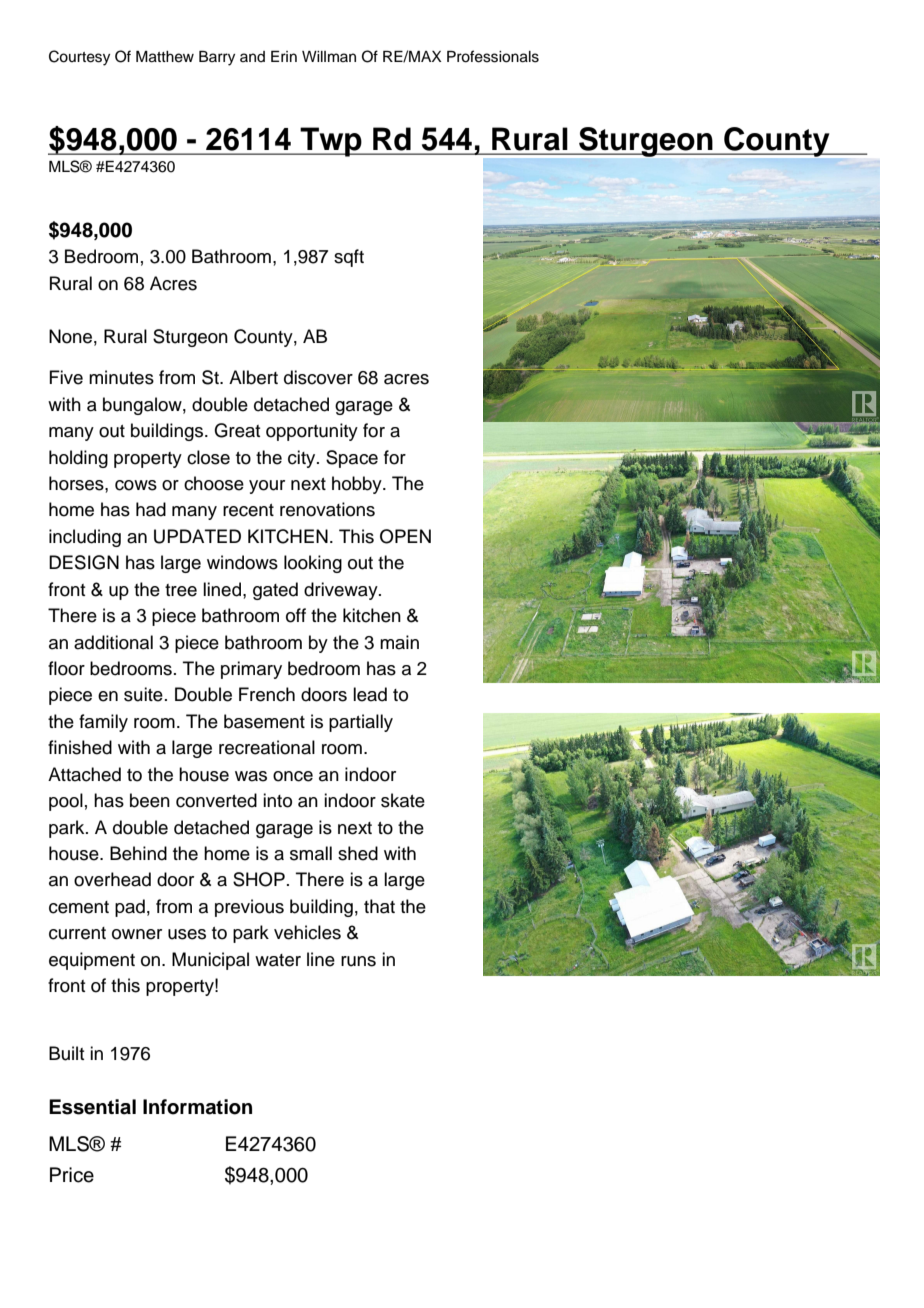 This screenshot has height=1308, width=924. Describe the element at coordinates (92, 1107) in the screenshot. I see `Essential` at that location.
